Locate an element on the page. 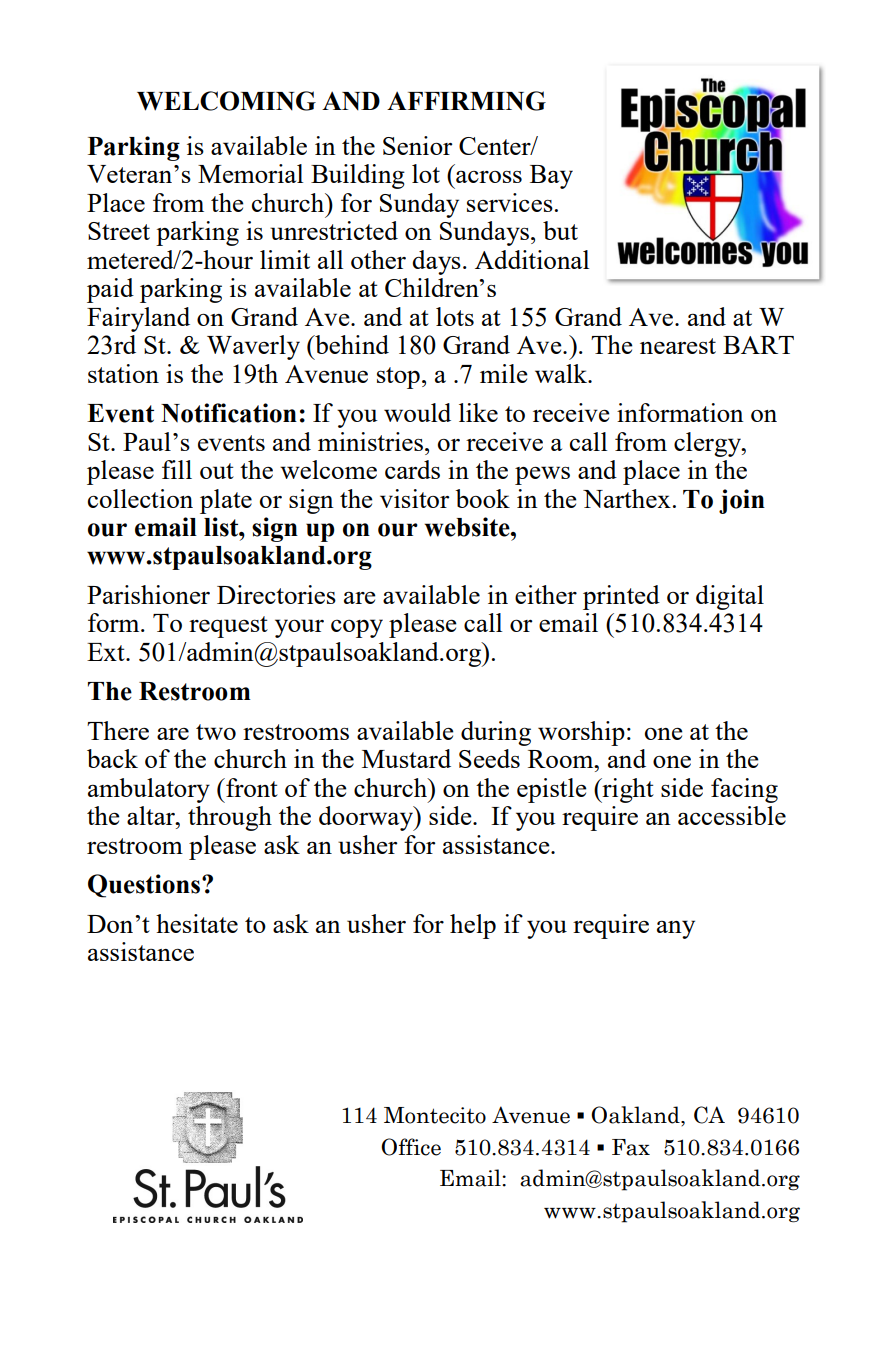 This document has width=887, height=1372. nearest is located at coordinates (678, 346).
